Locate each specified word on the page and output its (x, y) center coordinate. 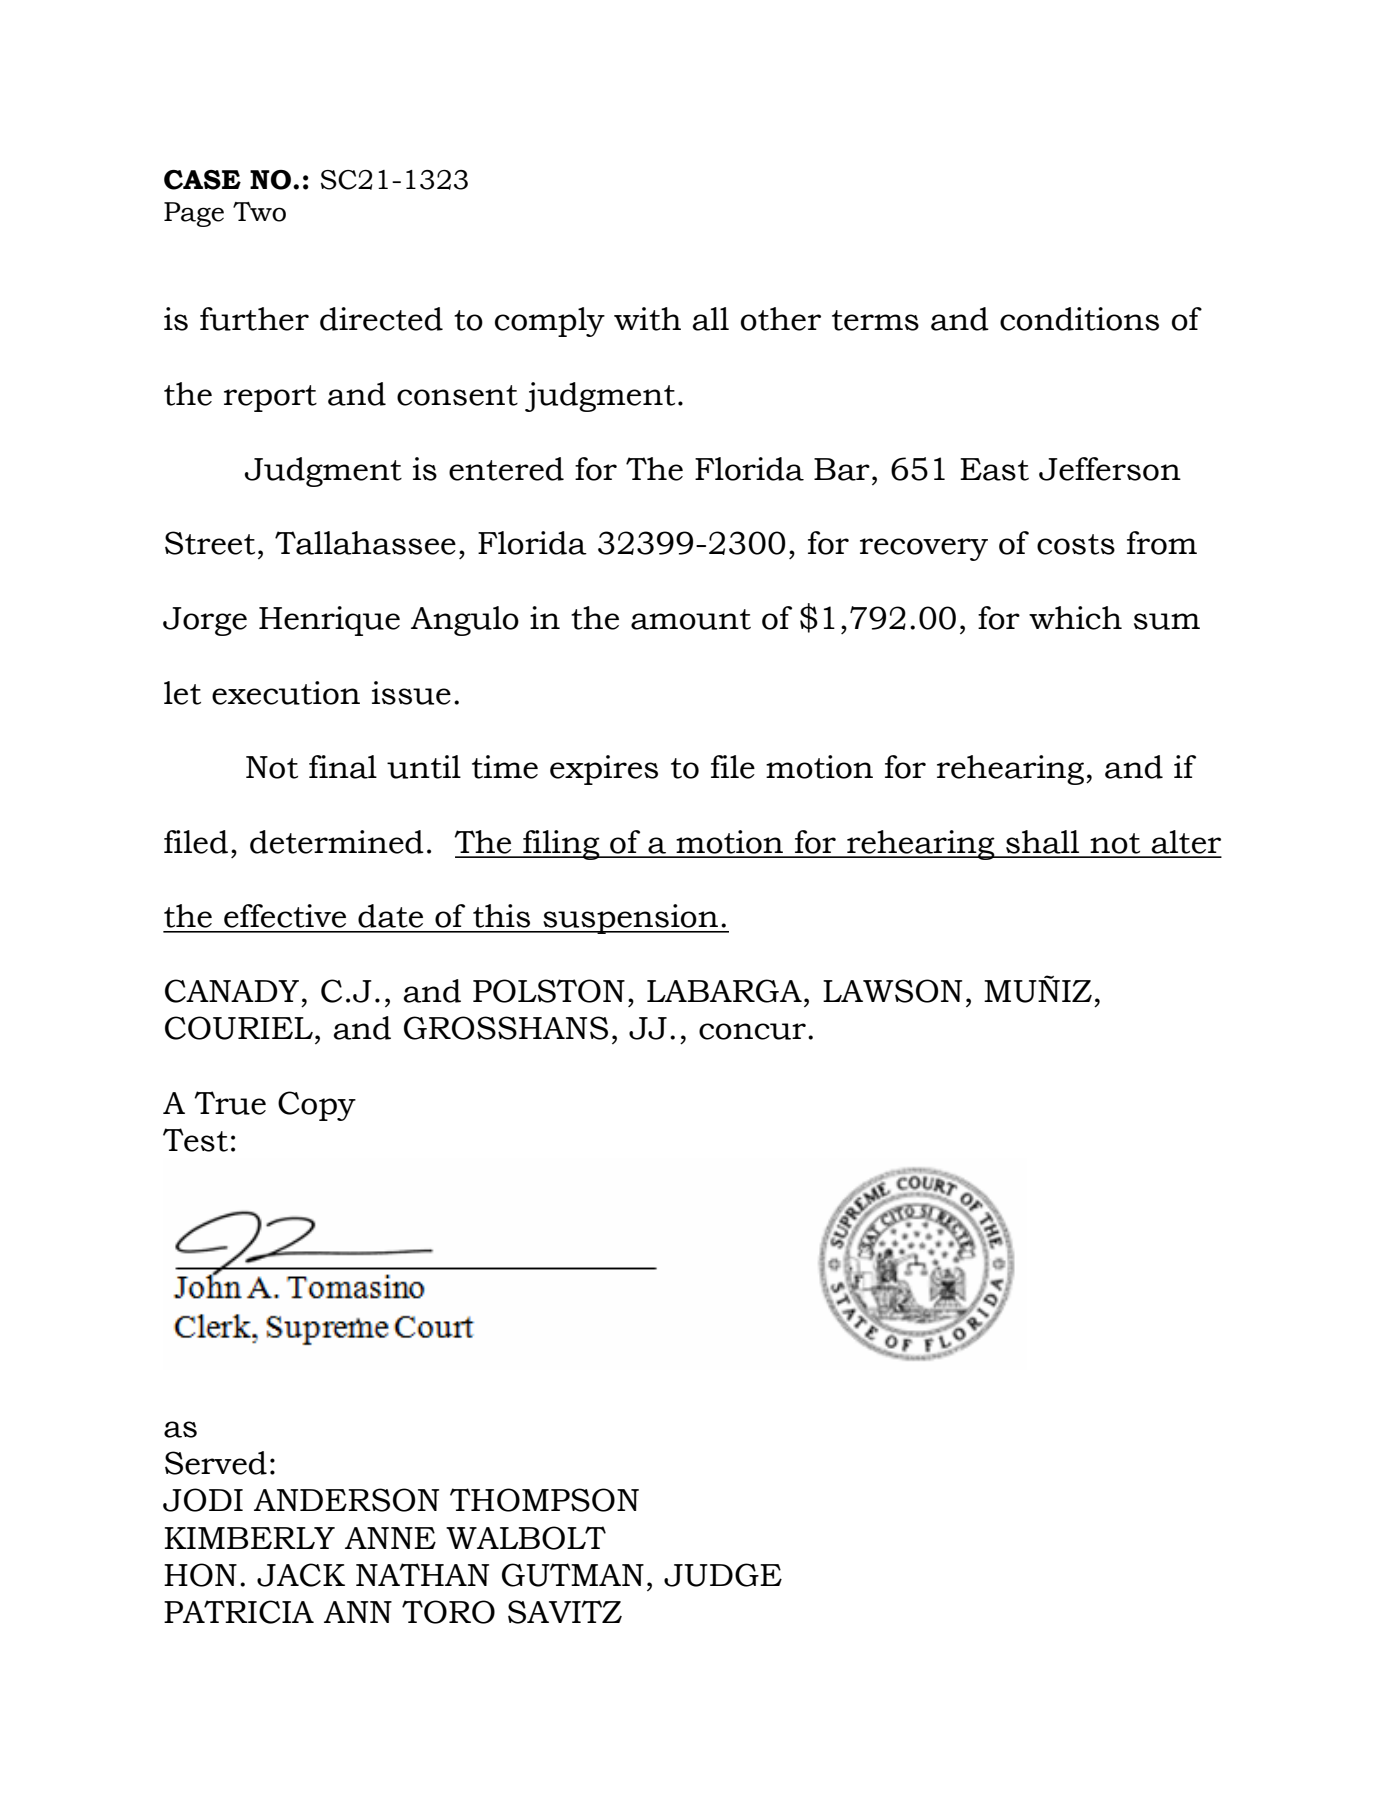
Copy (317, 1106)
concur (752, 1031)
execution (286, 693)
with (647, 319)
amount (691, 619)
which (1075, 618)
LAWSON (892, 991)
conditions (1079, 319)
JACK (301, 1575)
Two (259, 212)
